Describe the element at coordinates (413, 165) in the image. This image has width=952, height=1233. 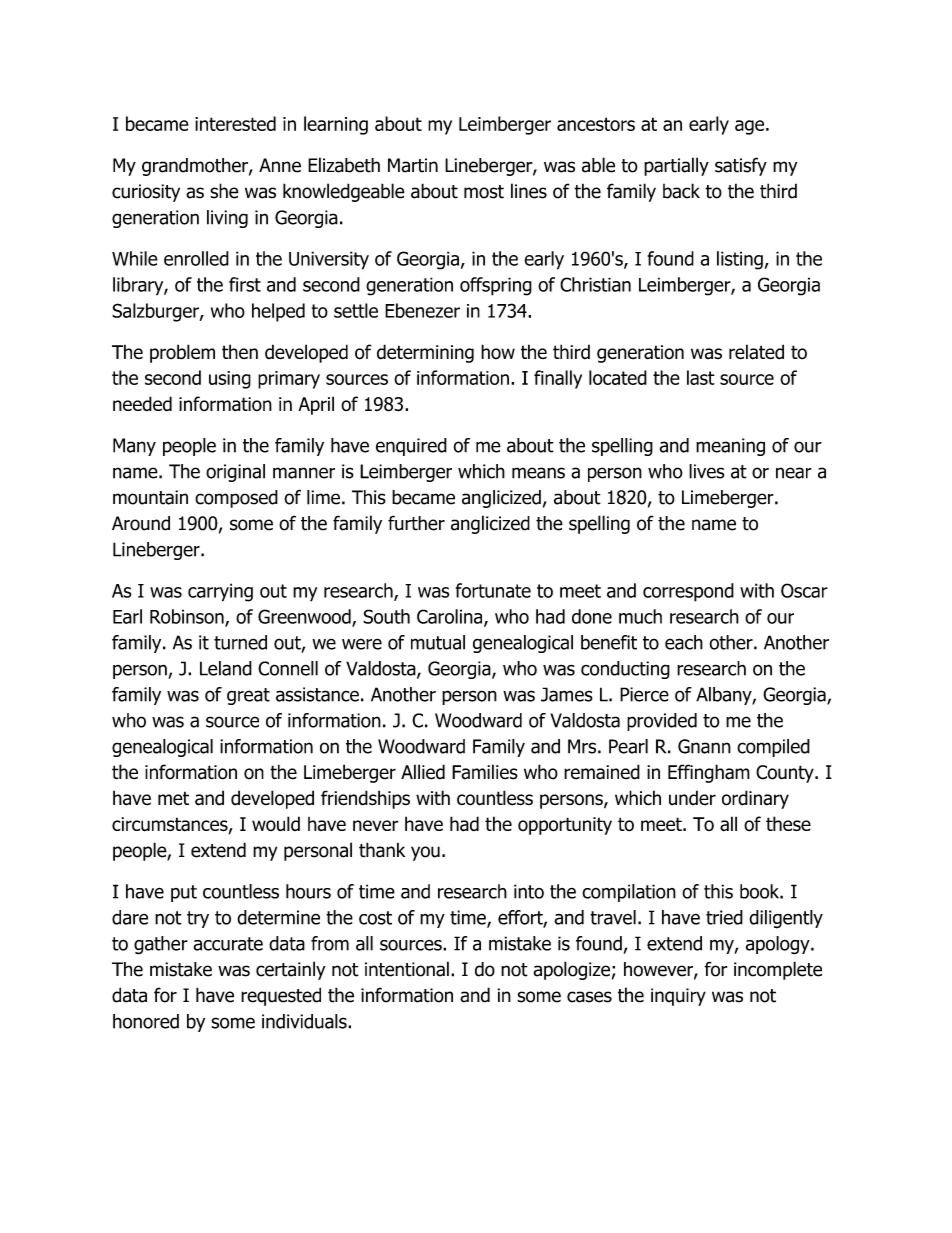
I see `Martin` at that location.
